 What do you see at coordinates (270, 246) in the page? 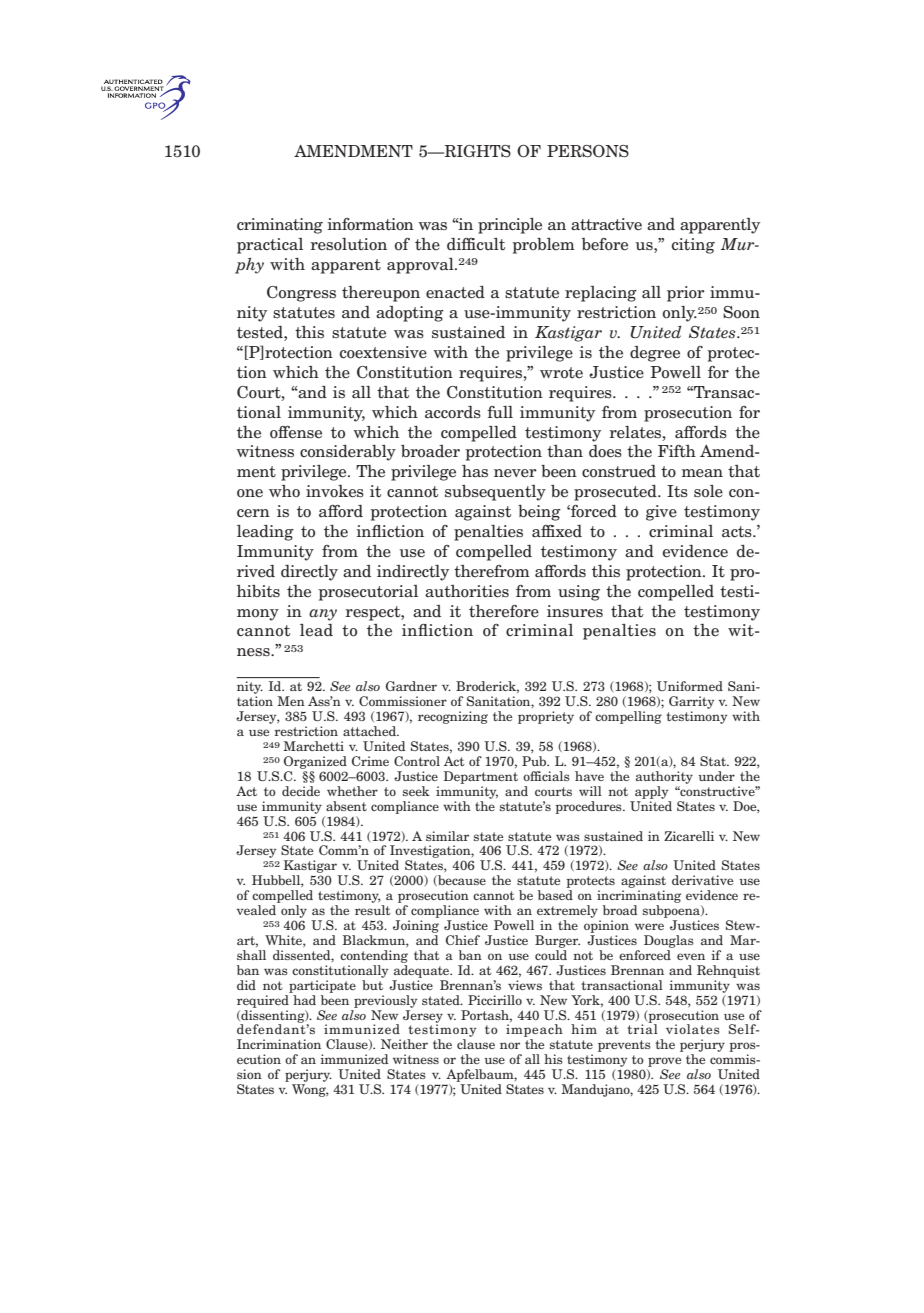
I see `practical` at bounding box center [270, 246].
